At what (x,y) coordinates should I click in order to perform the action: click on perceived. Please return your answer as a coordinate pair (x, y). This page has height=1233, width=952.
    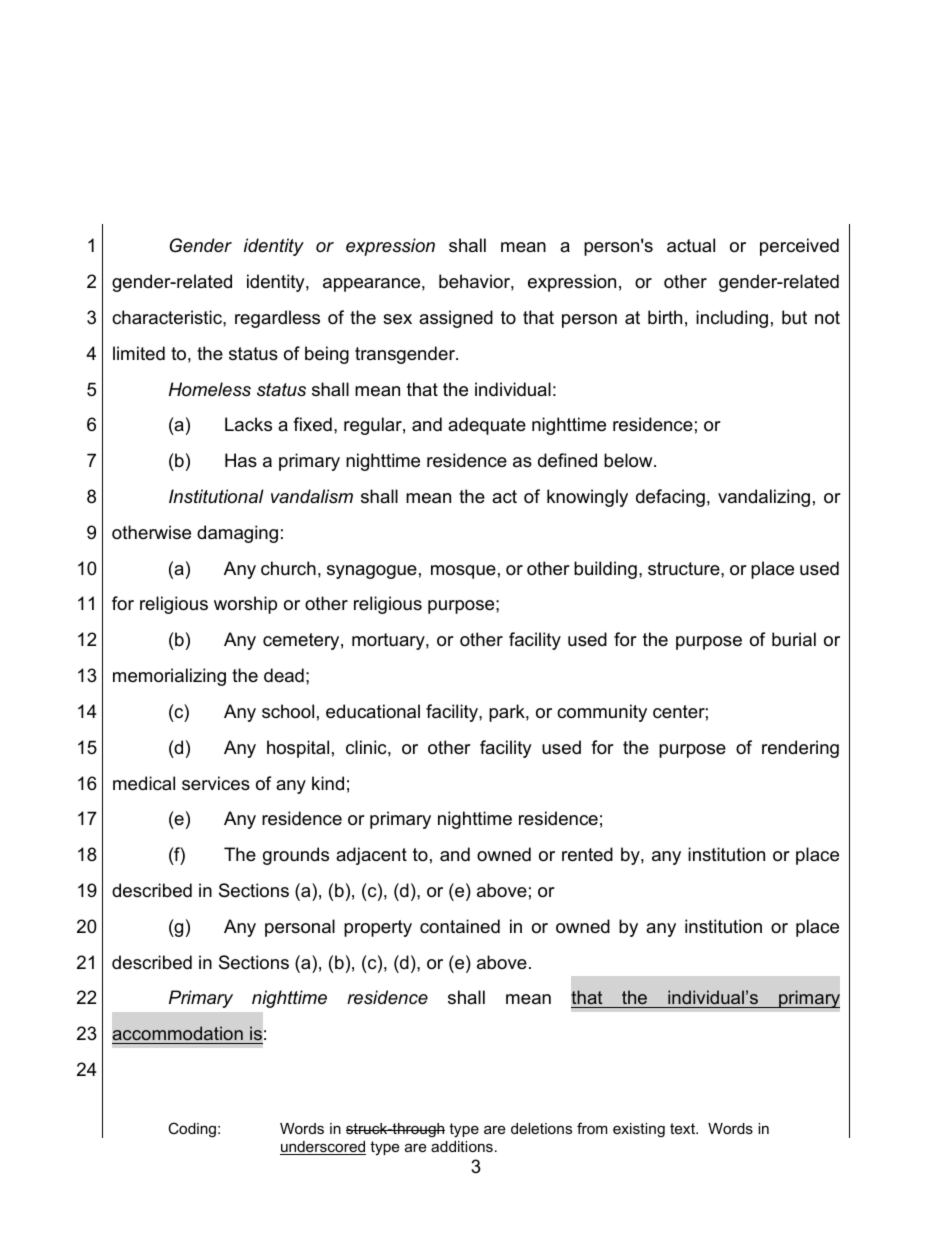
    Looking at the image, I should click on (799, 247).
